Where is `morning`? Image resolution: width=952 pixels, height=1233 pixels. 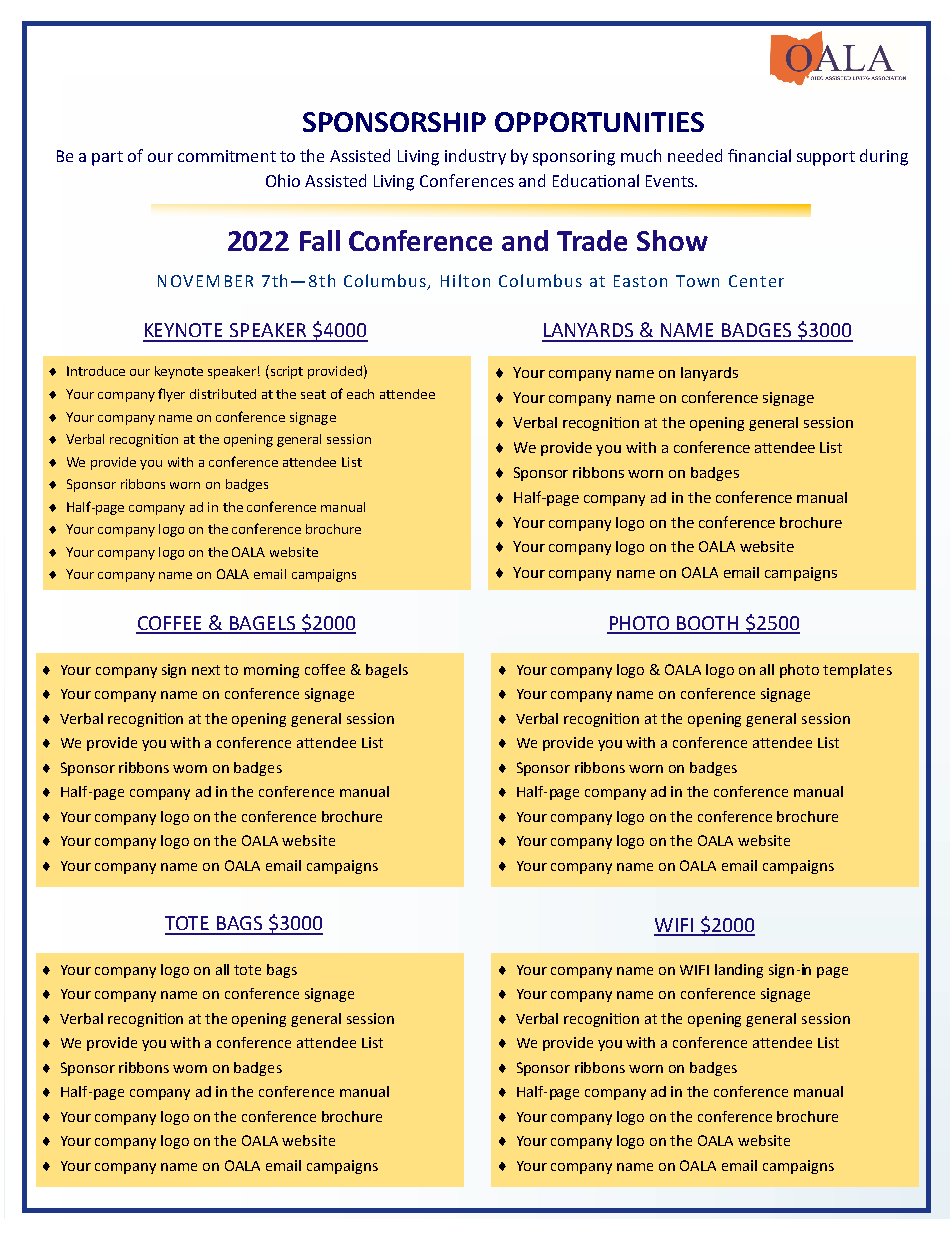
morning is located at coordinates (271, 671).
